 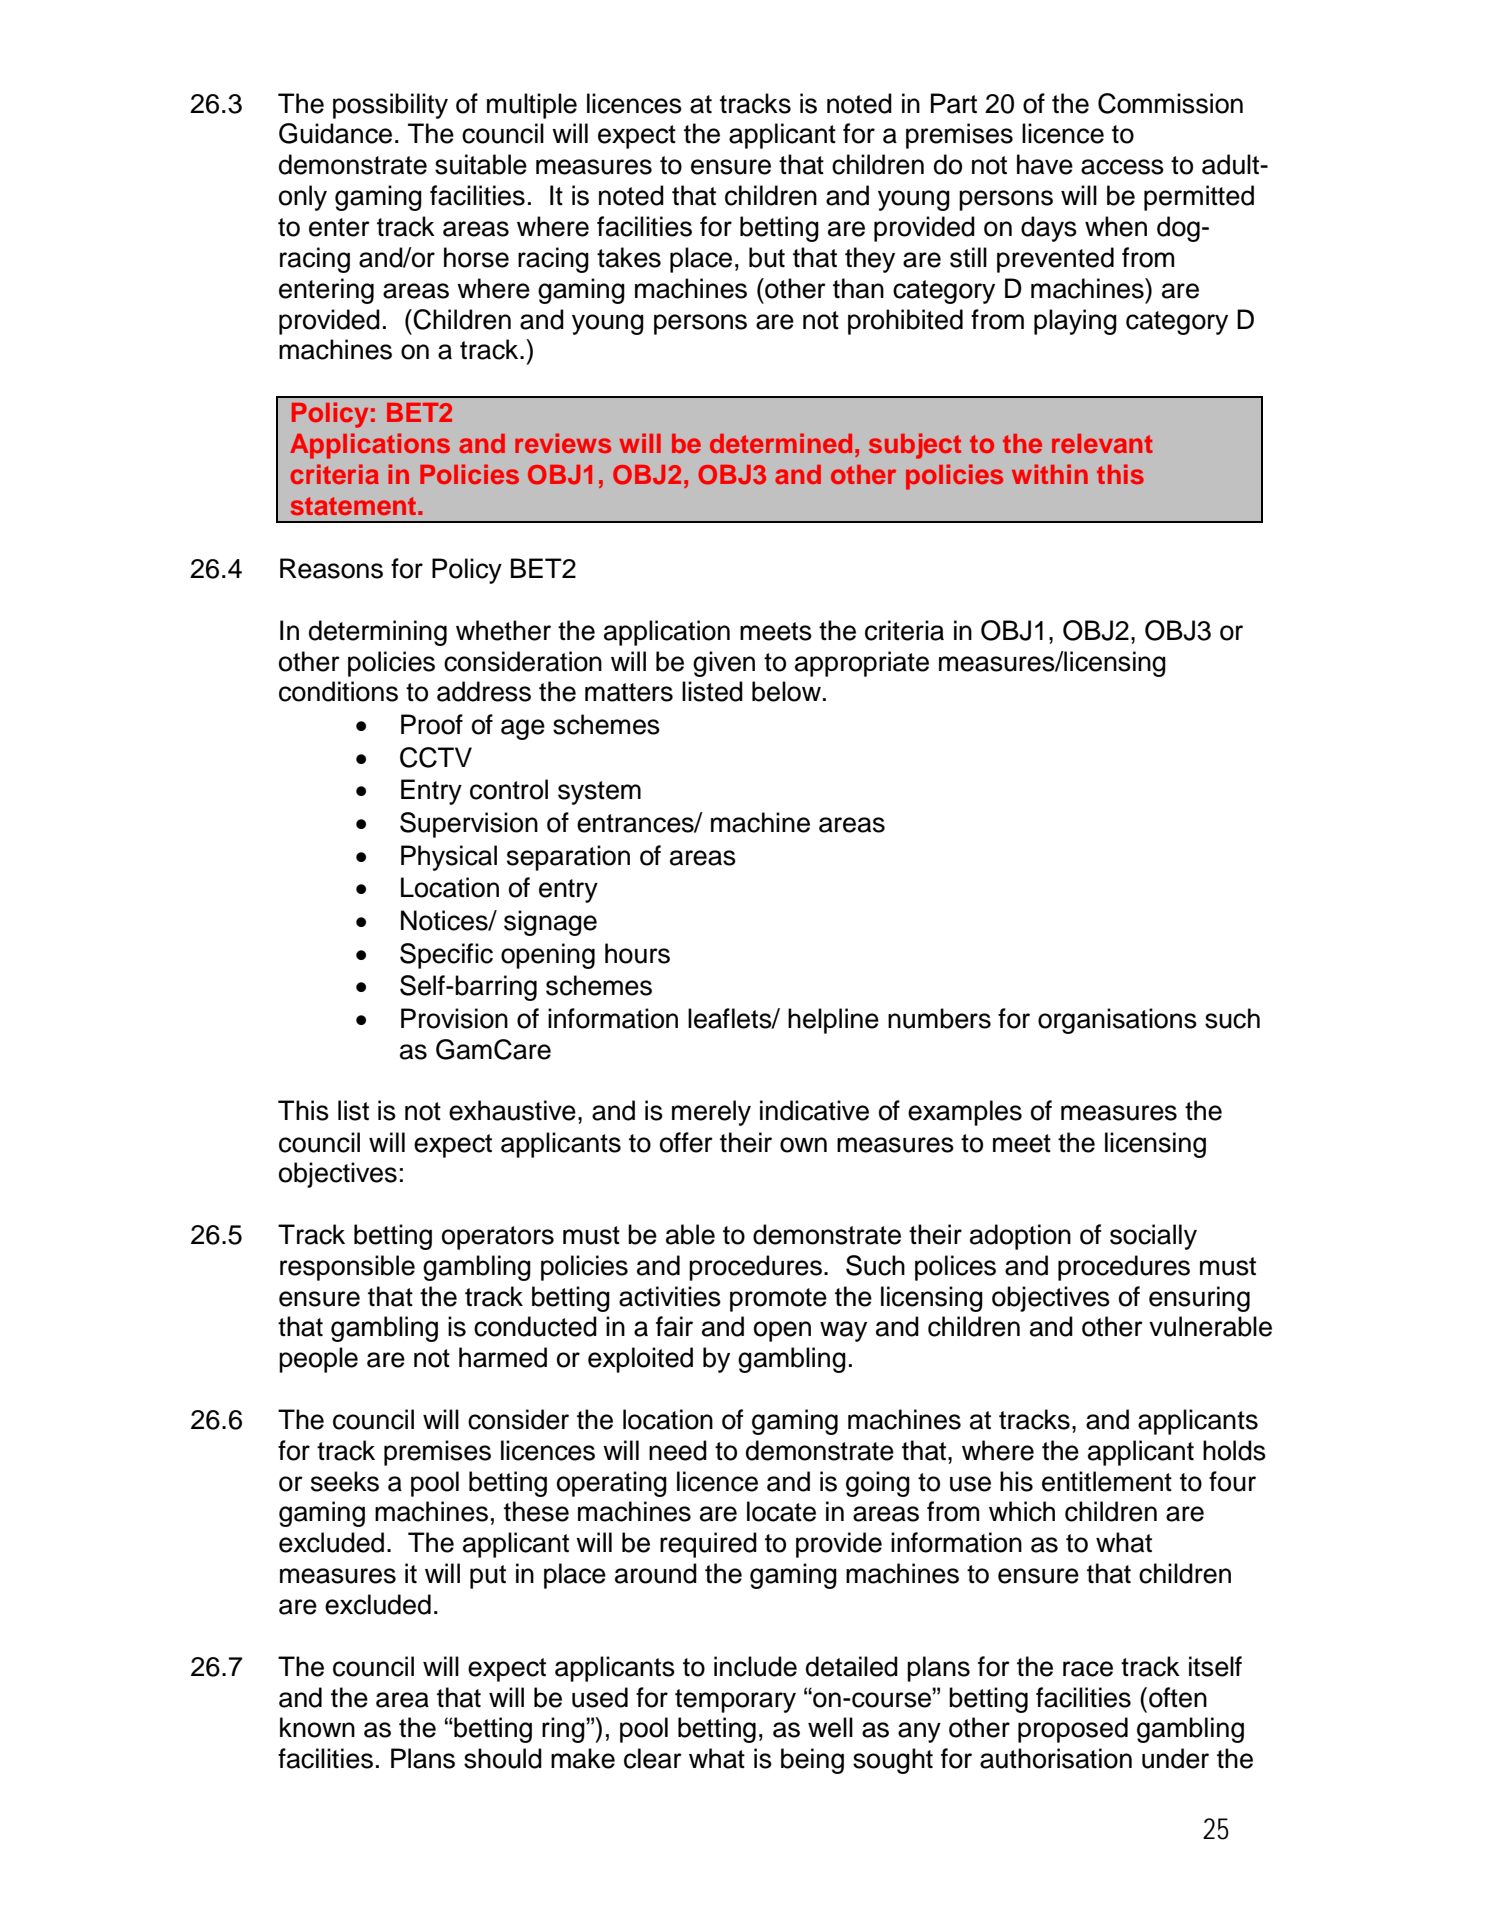 I want to click on but, so click(x=767, y=257).
